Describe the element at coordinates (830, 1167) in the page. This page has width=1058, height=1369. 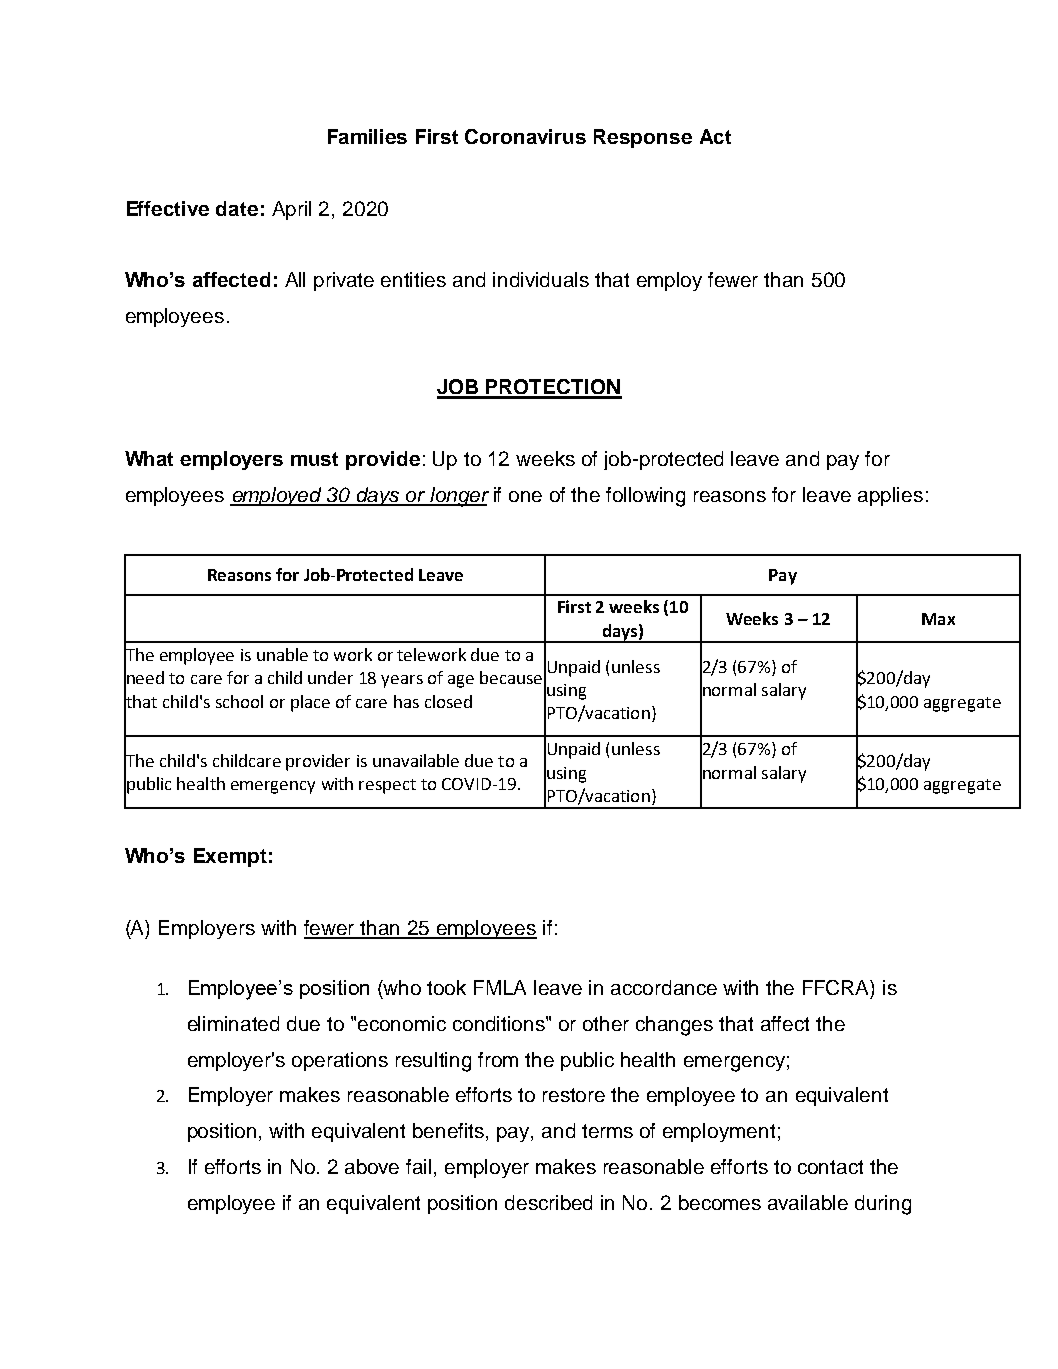
I see `contact` at that location.
